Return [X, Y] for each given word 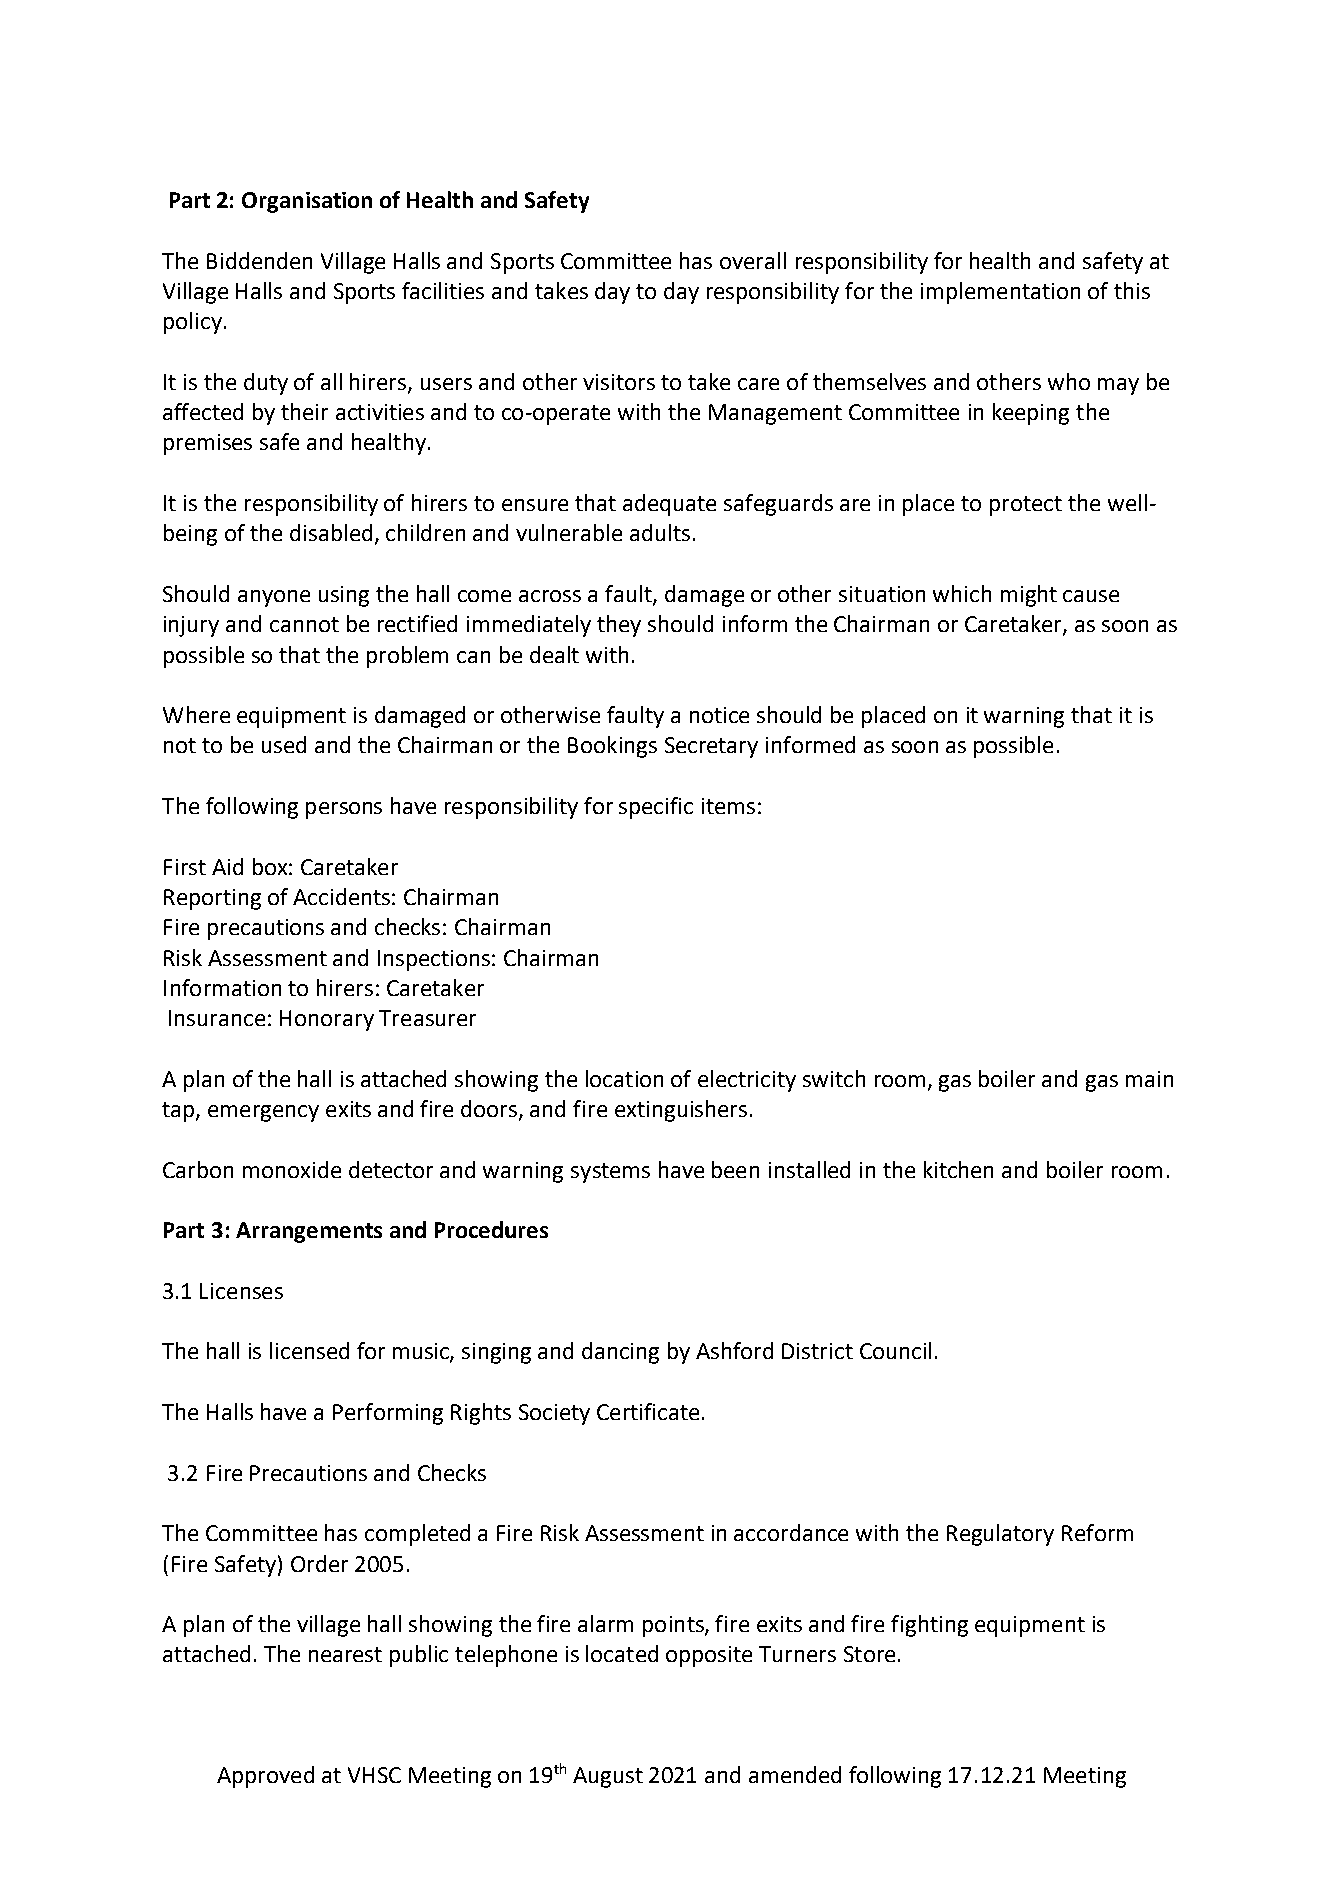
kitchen [958, 1169]
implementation [1000, 293]
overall [753, 260]
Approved [265, 1777]
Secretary [711, 747]
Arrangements [309, 1232]
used [284, 744]
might [1029, 596]
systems [610, 1173]
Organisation [307, 202]
